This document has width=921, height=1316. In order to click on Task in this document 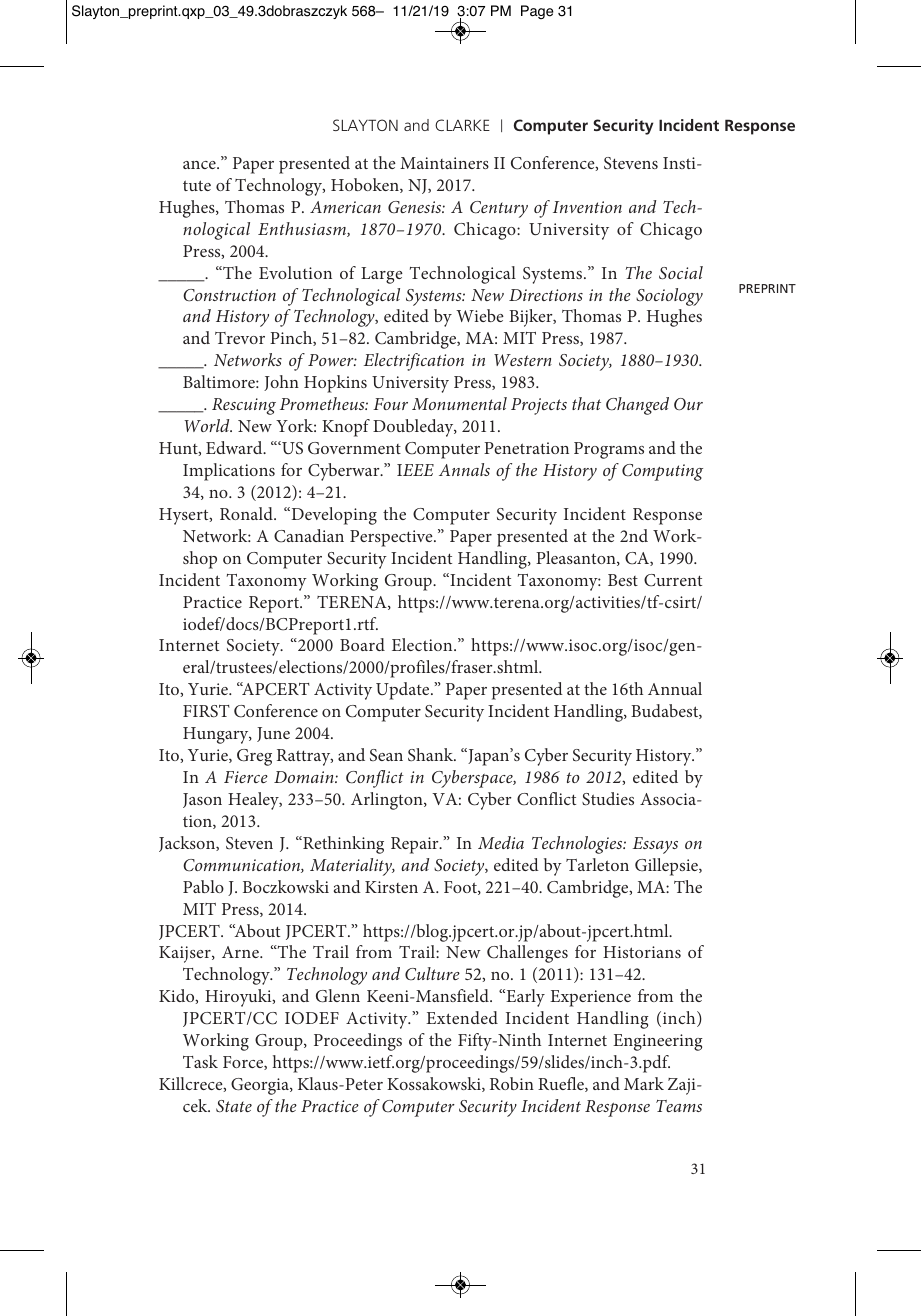, I will do `click(200, 1061)`.
